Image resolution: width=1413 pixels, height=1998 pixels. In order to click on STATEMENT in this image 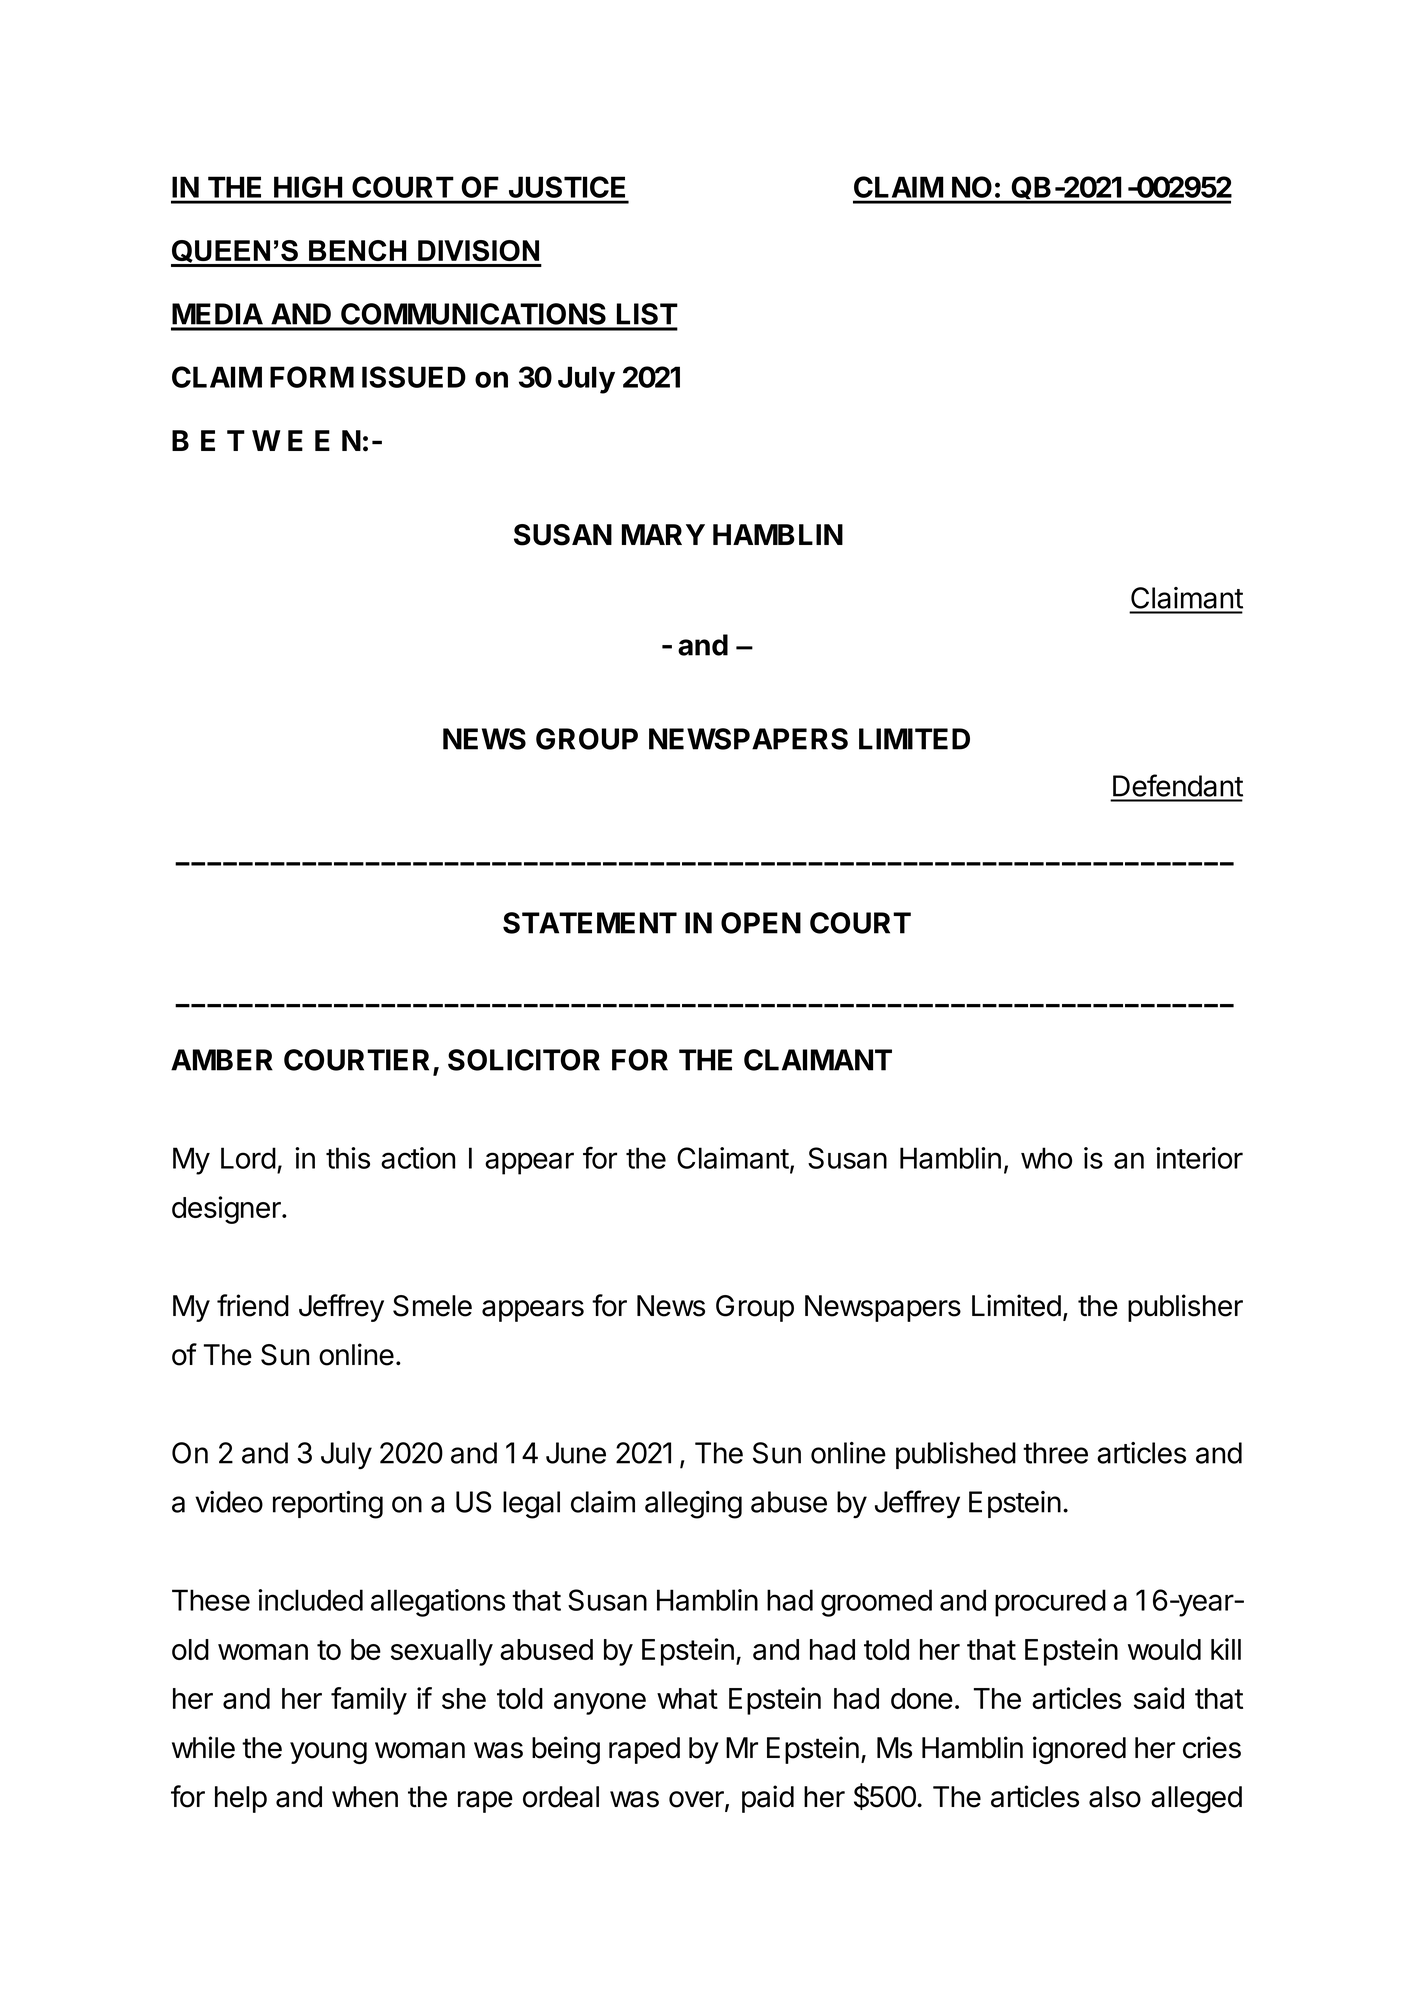, I will do `click(590, 923)`.
